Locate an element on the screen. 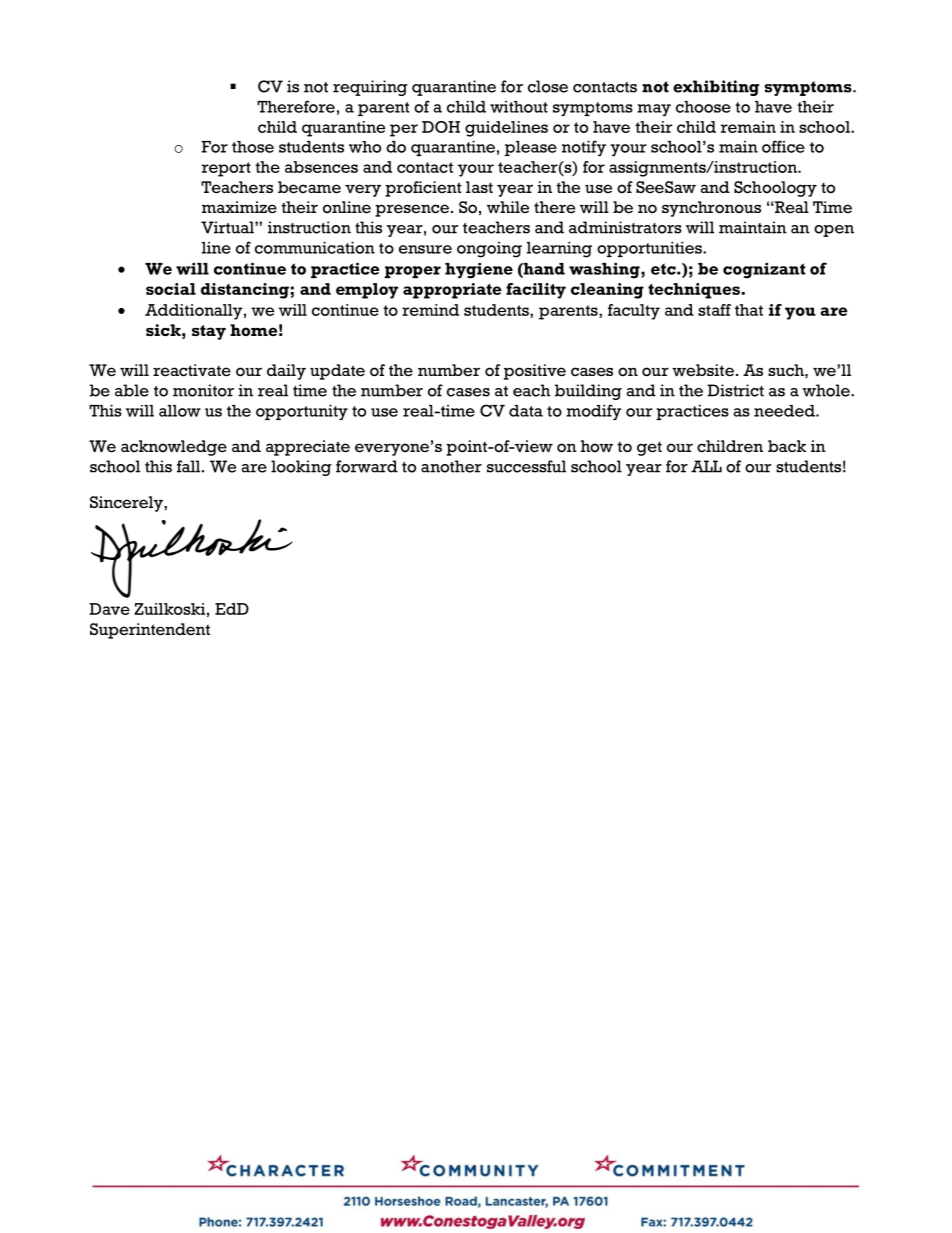 The width and height of the screenshot is (952, 1233). that is located at coordinates (749, 310).
